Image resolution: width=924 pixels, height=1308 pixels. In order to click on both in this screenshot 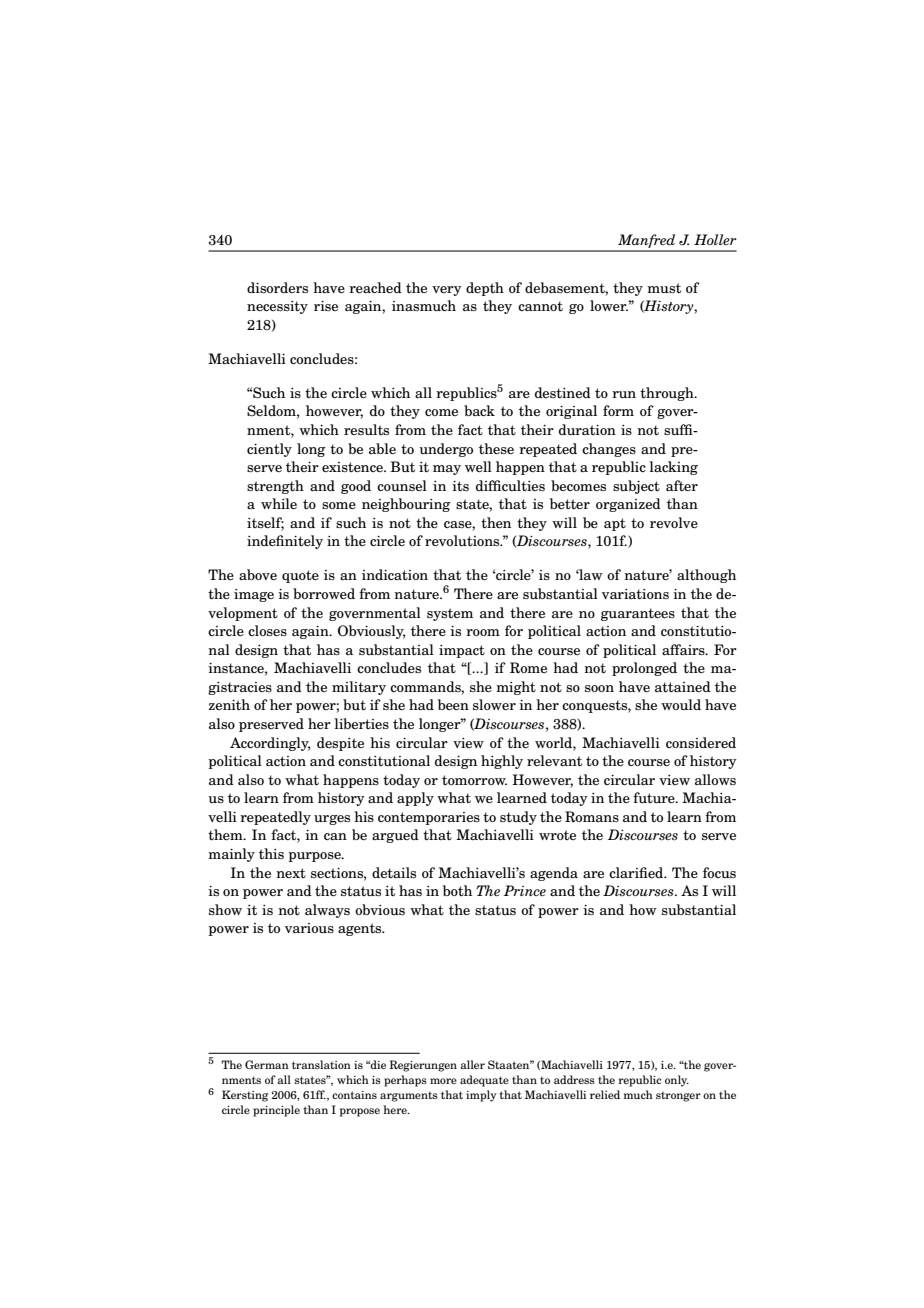, I will do `click(457, 890)`.
